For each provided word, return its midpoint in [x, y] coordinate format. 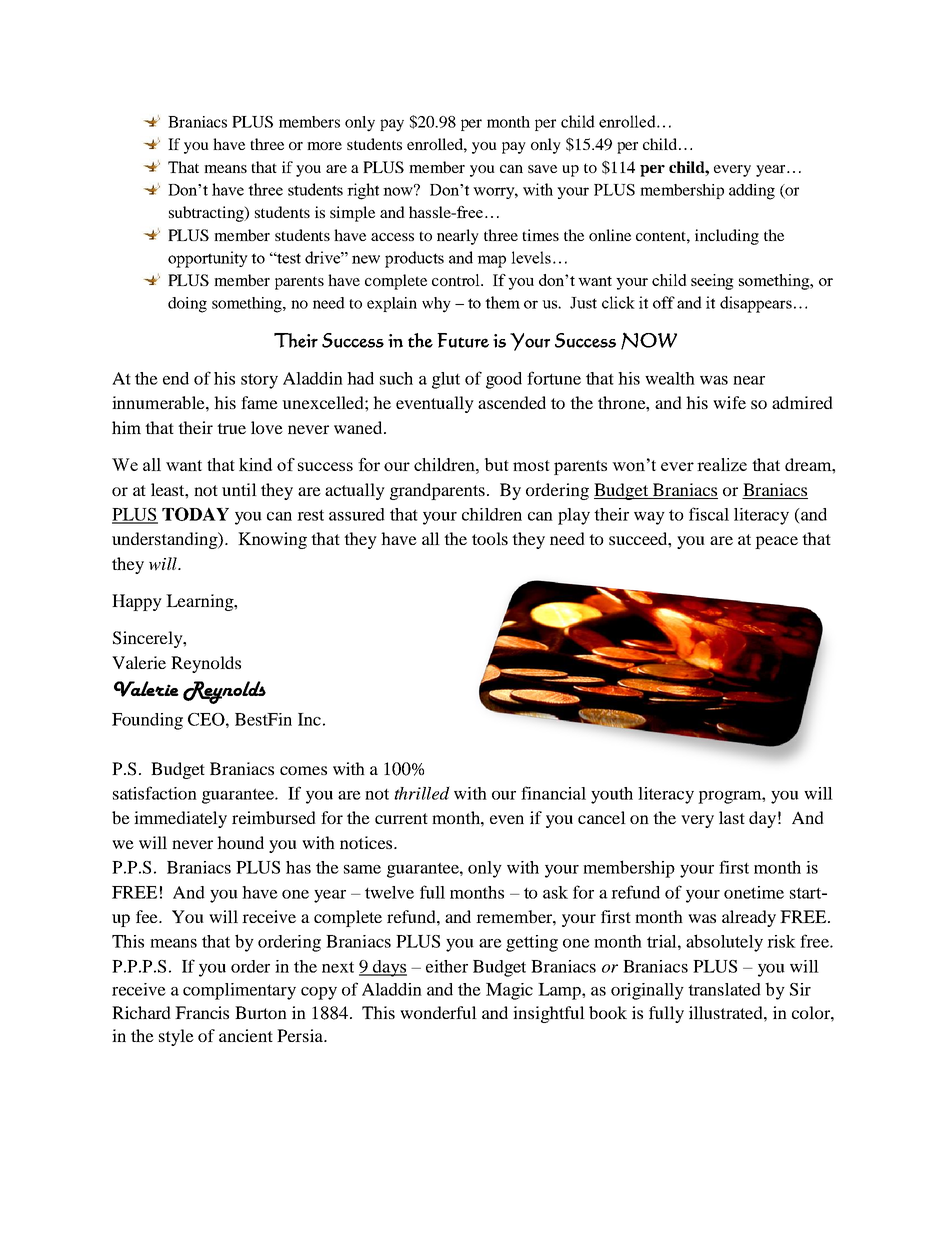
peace [776, 542]
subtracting [207, 214]
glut [446, 380]
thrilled [422, 793]
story [259, 381]
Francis [202, 1012]
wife [729, 402]
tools [490, 538]
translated [724, 989]
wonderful [438, 1012]
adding [752, 192]
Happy [137, 602]
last [732, 817]
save [542, 169]
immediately [180, 819]
